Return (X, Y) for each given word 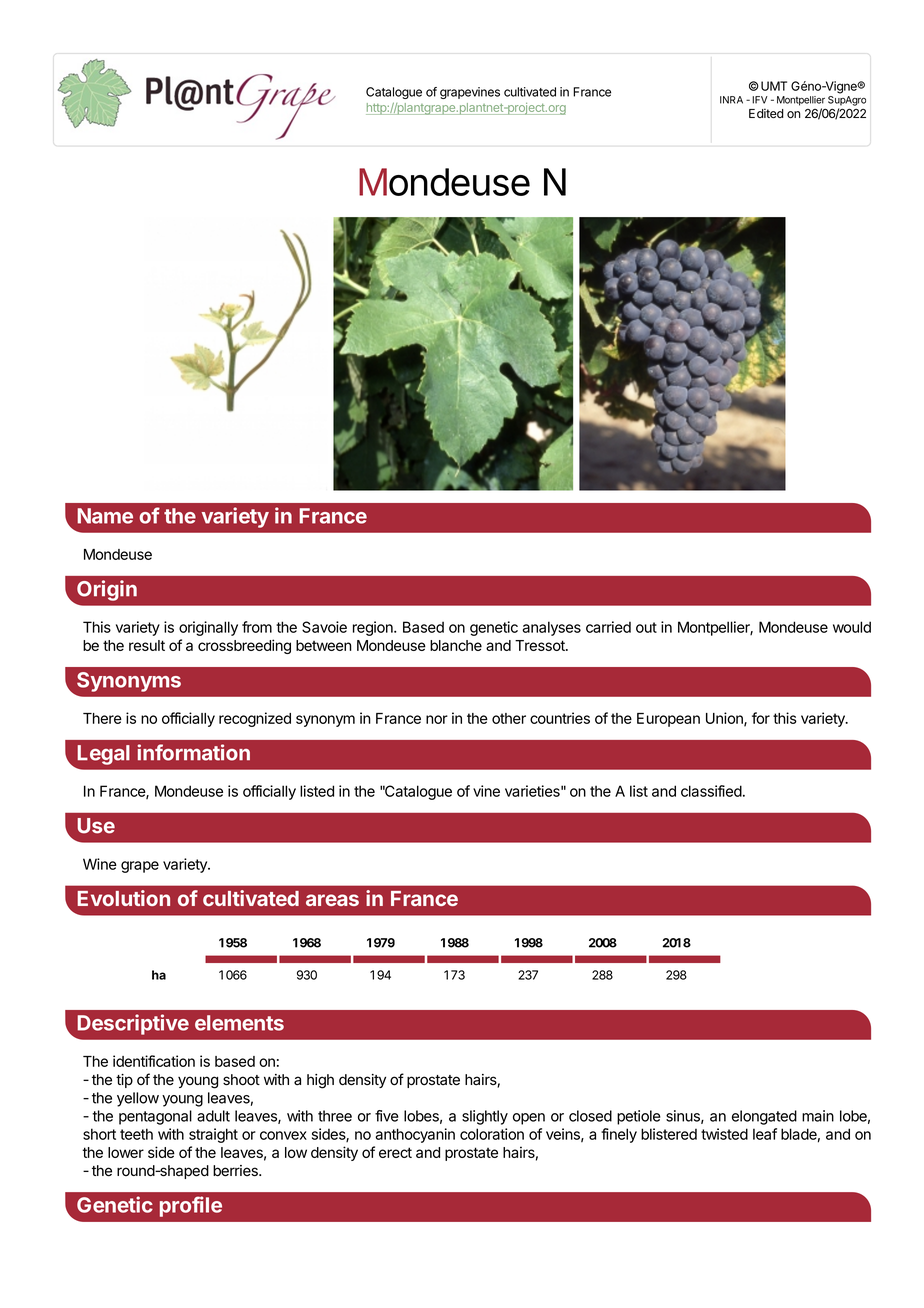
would (852, 627)
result (147, 645)
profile (191, 1206)
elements (239, 1023)
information (193, 752)
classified (711, 791)
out (646, 627)
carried (608, 627)
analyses (551, 628)
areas (332, 900)
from (257, 627)
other (509, 718)
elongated (764, 1117)
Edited (766, 113)
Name (105, 516)
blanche (456, 645)
